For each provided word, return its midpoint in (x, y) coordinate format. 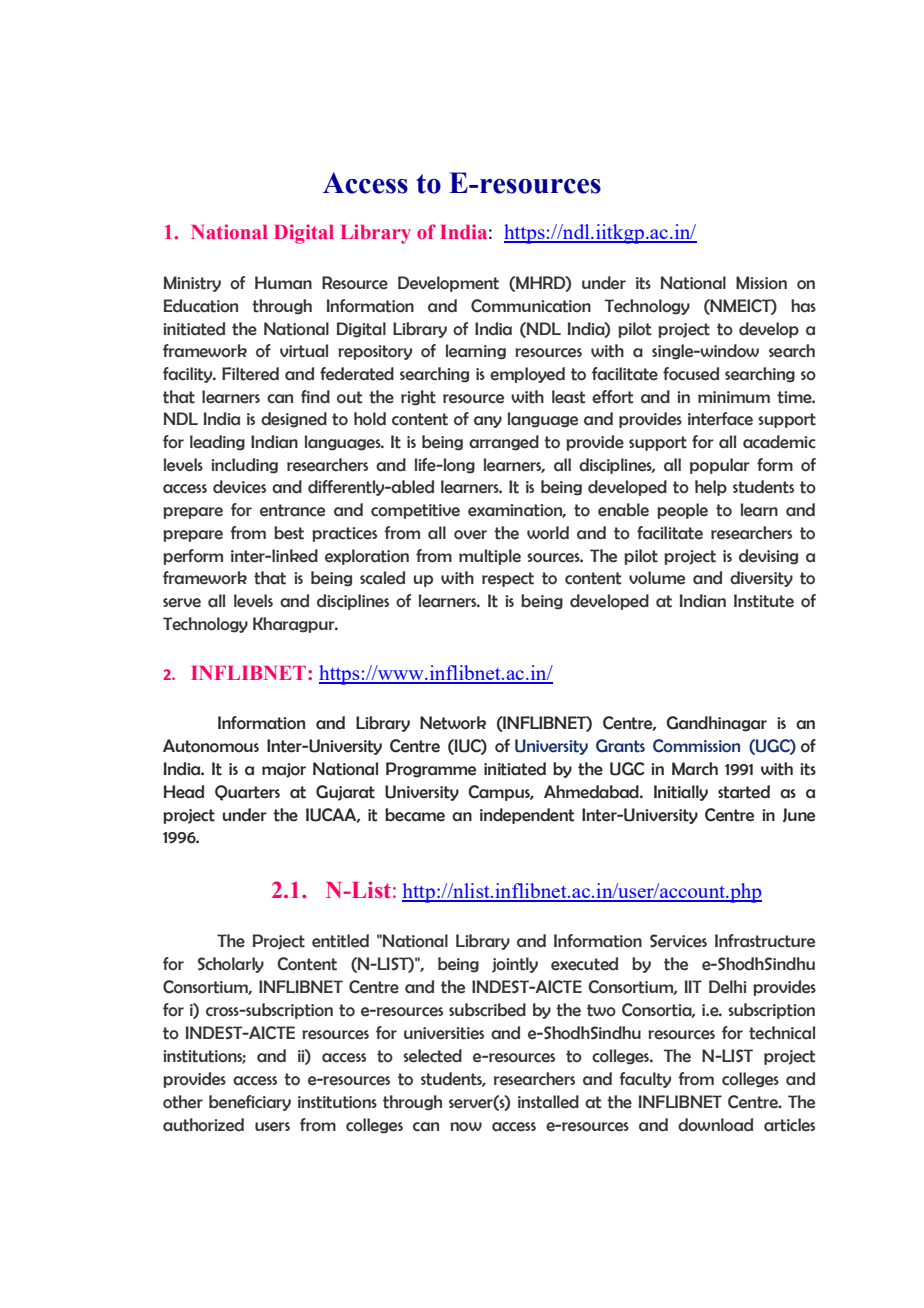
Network (453, 723)
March (695, 769)
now (466, 1127)
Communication (531, 306)
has (803, 306)
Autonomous (211, 746)
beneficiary (250, 1103)
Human (283, 282)
